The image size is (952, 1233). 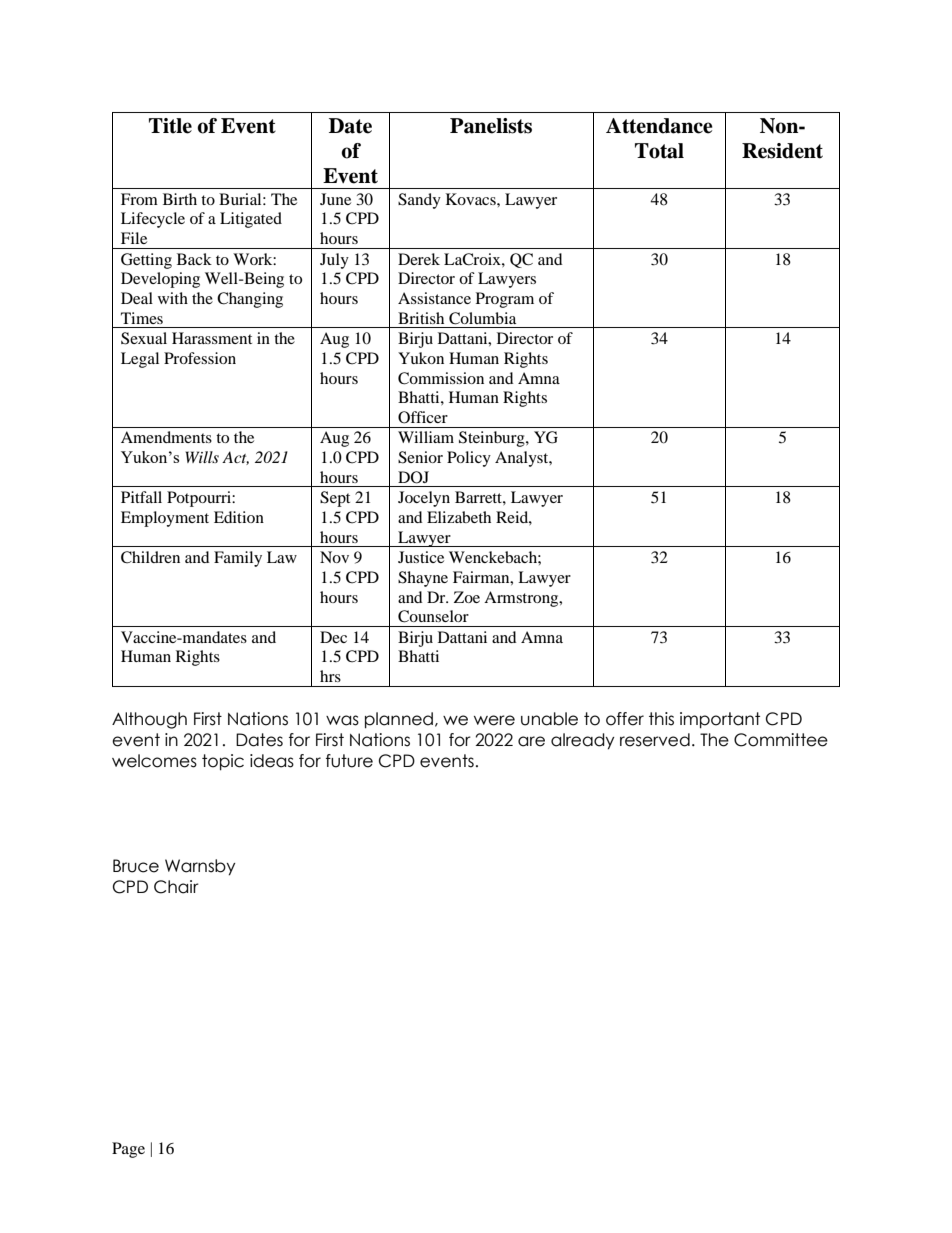 I want to click on Panelists, so click(x=491, y=126).
